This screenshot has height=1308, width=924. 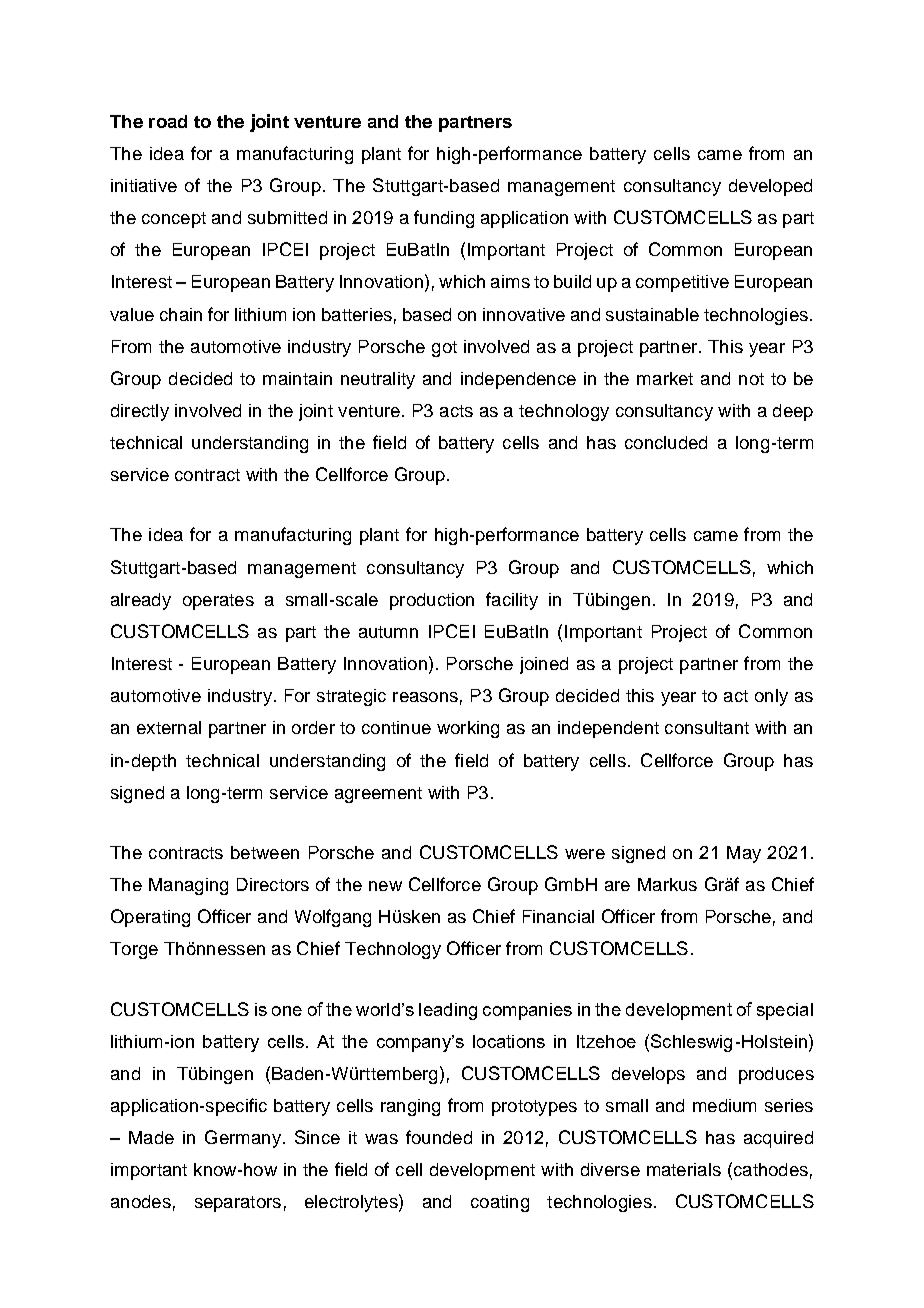 What do you see at coordinates (771, 697) in the screenshot?
I see `only` at bounding box center [771, 697].
